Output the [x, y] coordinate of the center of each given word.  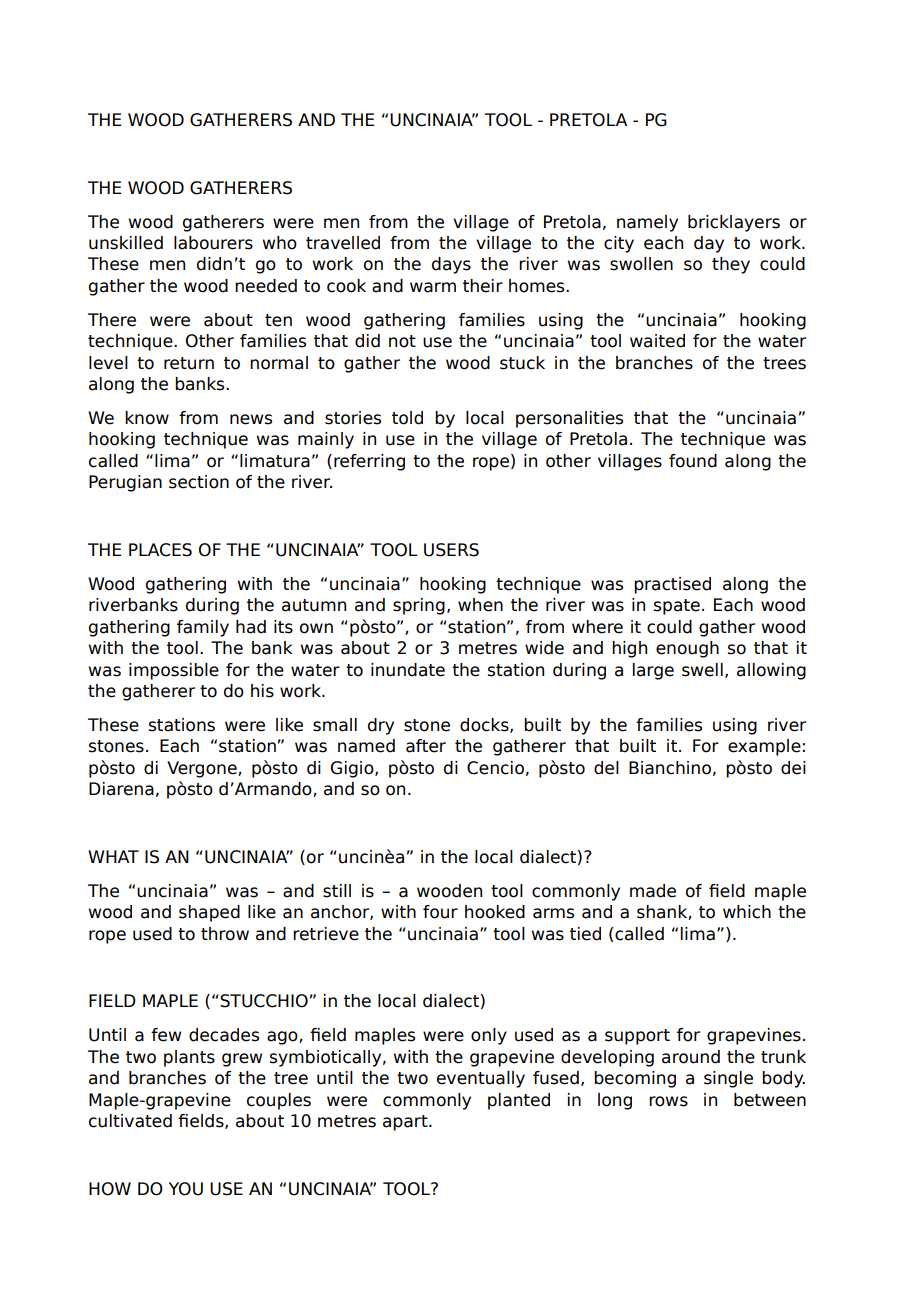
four [440, 912]
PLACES [160, 550]
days [451, 265]
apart [406, 1123]
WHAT [113, 856]
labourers [213, 243]
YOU [186, 1189]
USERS [451, 550]
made [653, 891]
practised [672, 585]
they [731, 265]
